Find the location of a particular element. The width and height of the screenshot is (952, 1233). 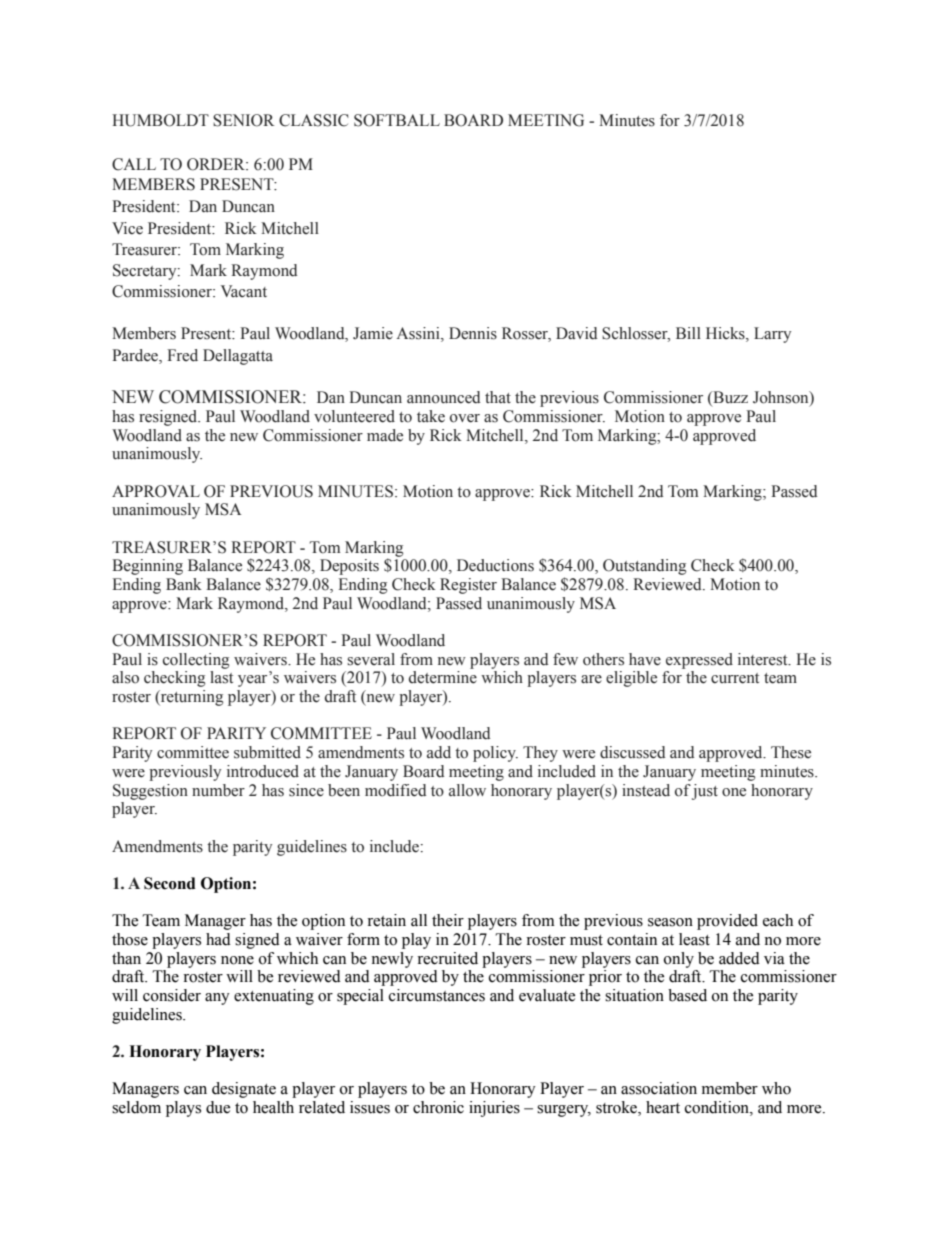

Bank is located at coordinates (184, 584).
